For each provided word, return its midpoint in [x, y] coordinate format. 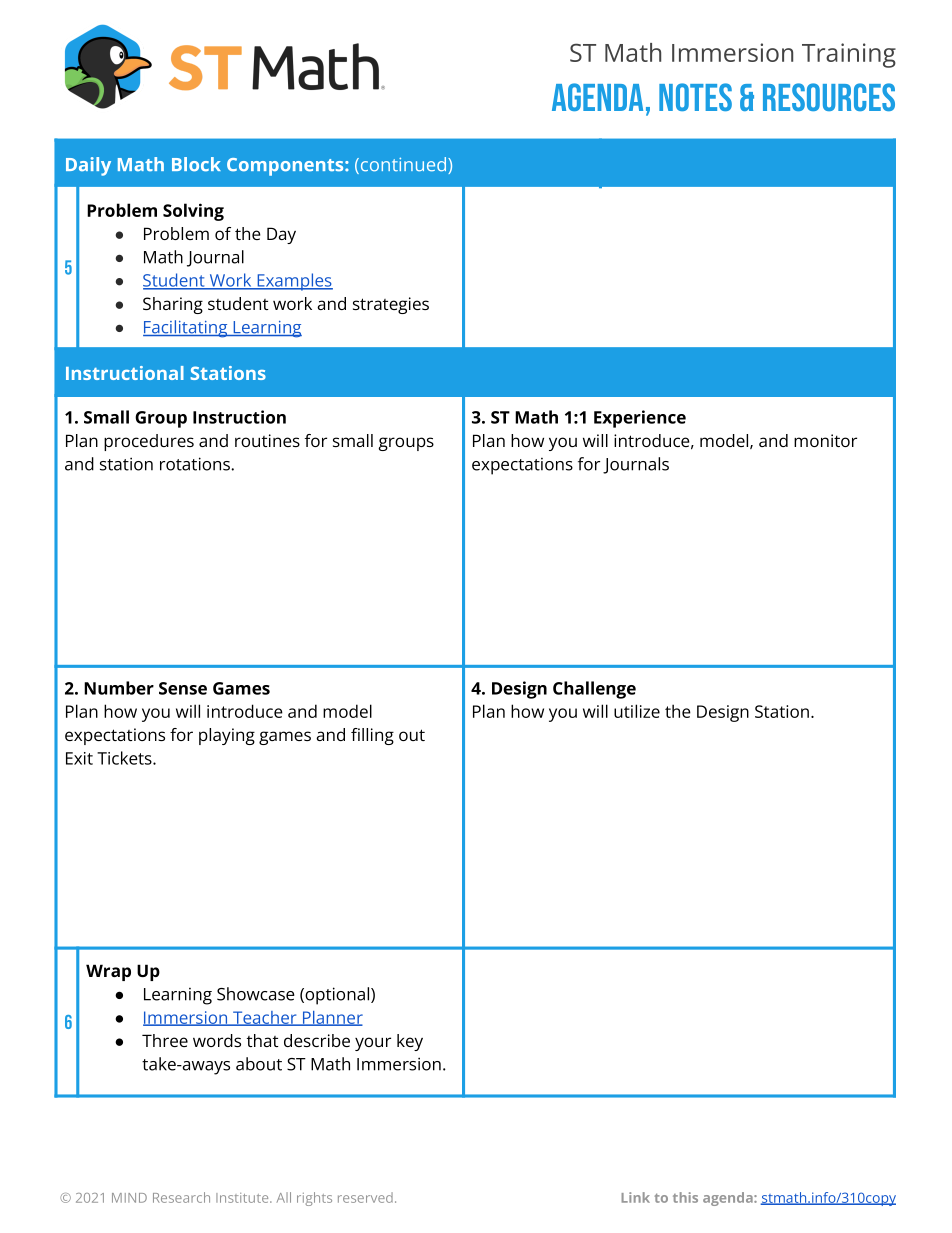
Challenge [594, 690]
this [685, 1197]
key [410, 1042]
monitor [825, 440]
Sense [183, 688]
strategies [391, 305]
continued [402, 165]
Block [196, 164]
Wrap [108, 972]
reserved [365, 1197]
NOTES [695, 97]
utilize [637, 711]
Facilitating [186, 329]
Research [181, 1197]
